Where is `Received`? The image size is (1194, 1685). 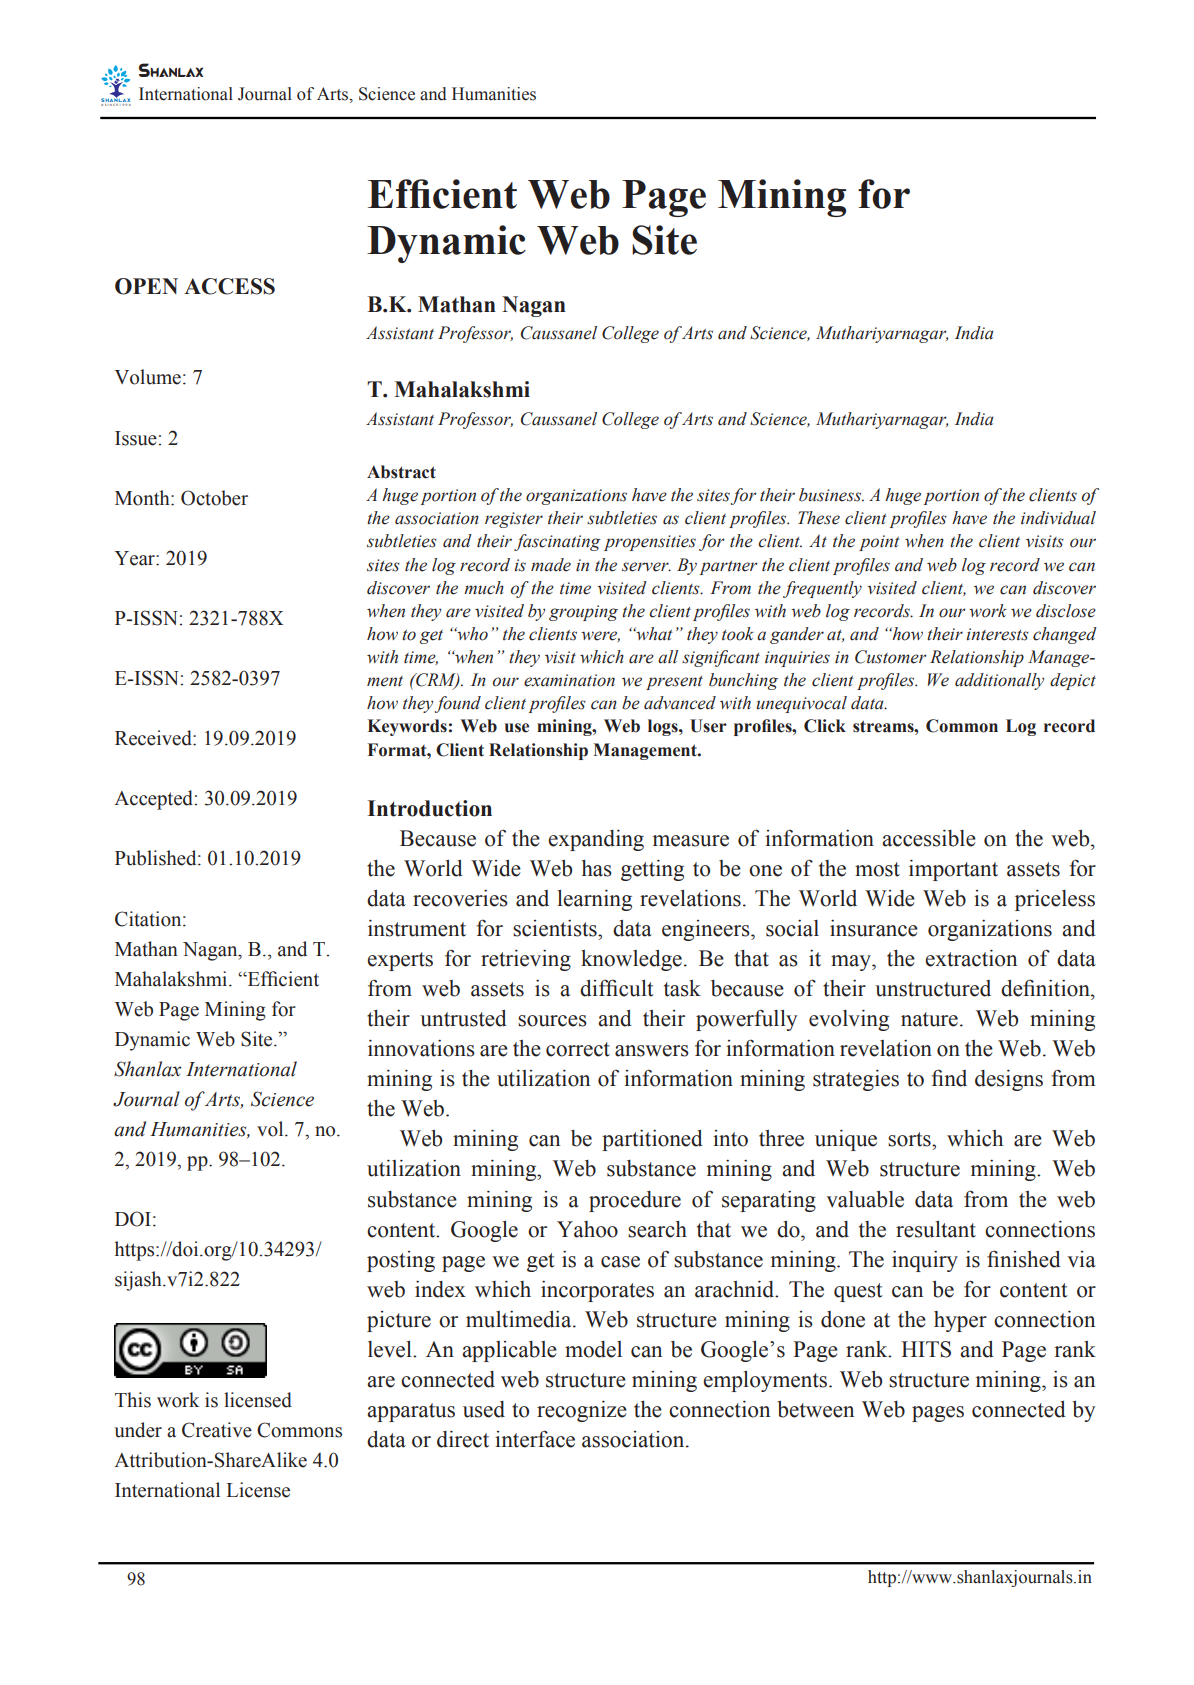 Received is located at coordinates (154, 738).
